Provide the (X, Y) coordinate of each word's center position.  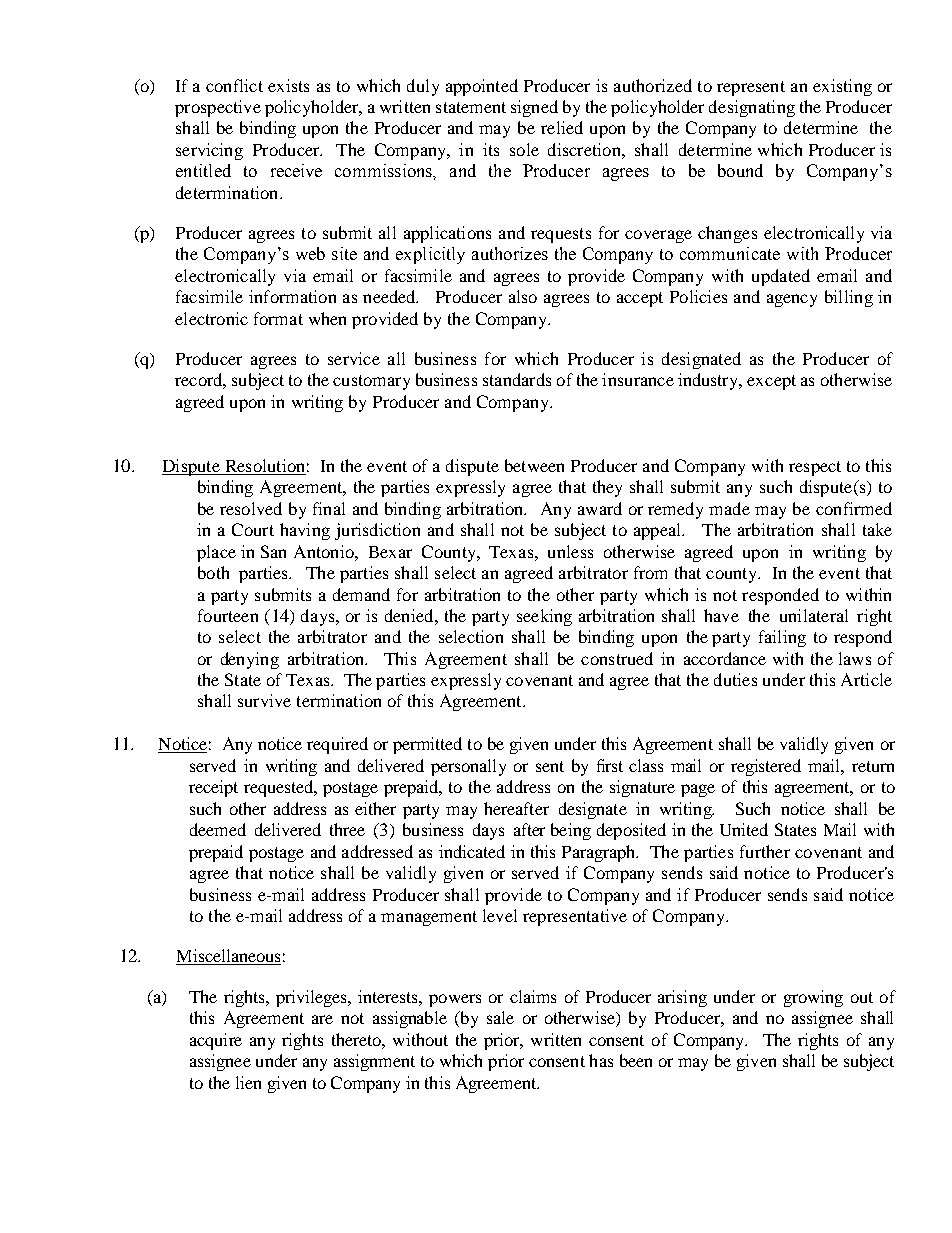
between (534, 465)
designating (752, 108)
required (337, 745)
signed (534, 108)
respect (815, 468)
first (610, 765)
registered (766, 767)
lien (248, 1082)
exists (288, 85)
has (601, 1060)
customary (371, 382)
